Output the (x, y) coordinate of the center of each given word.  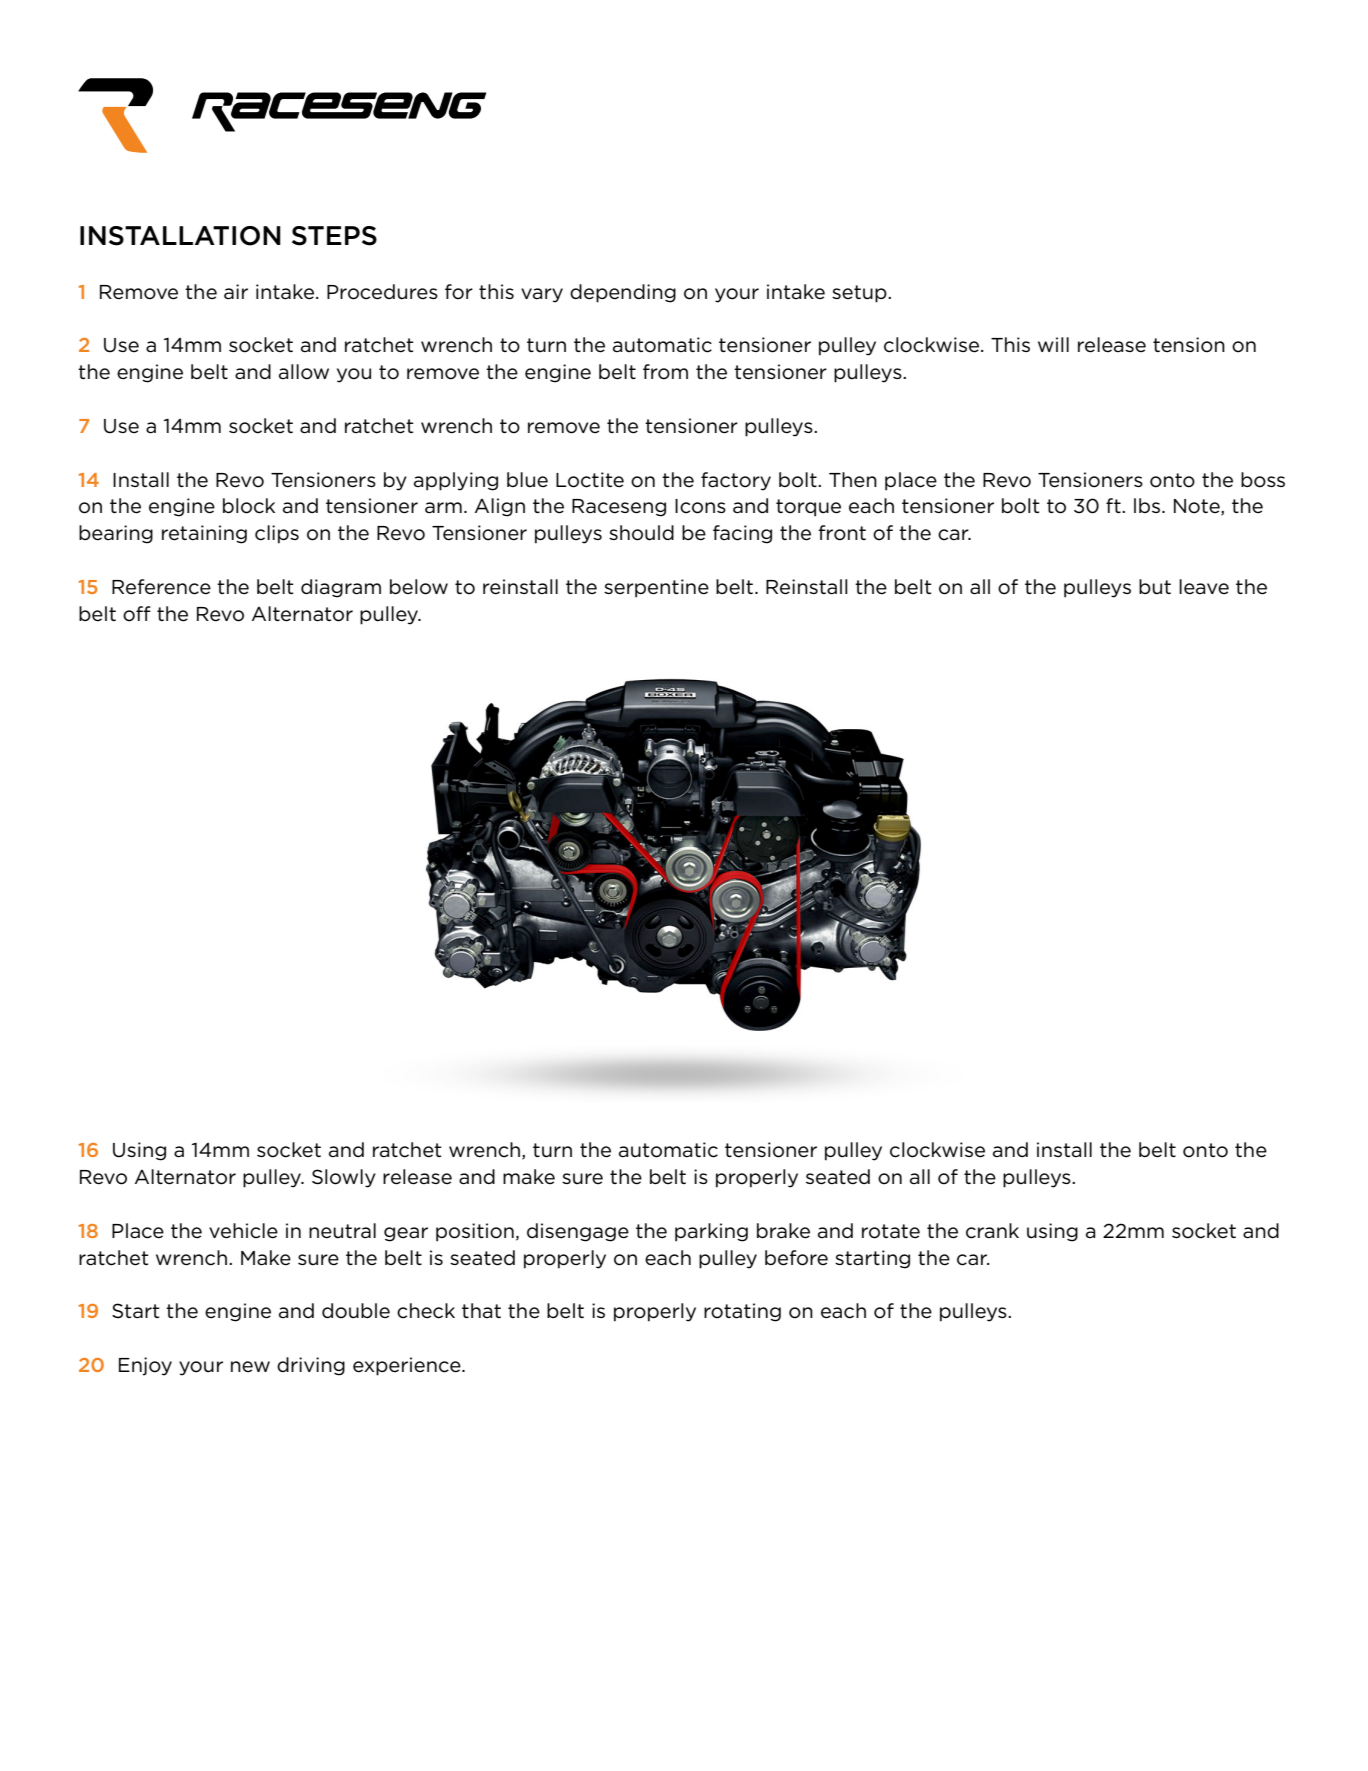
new (250, 1367)
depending (623, 293)
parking (711, 1232)
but (1155, 587)
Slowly (344, 1178)
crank (992, 1231)
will (1053, 344)
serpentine (656, 588)
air (236, 291)
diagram (341, 588)
